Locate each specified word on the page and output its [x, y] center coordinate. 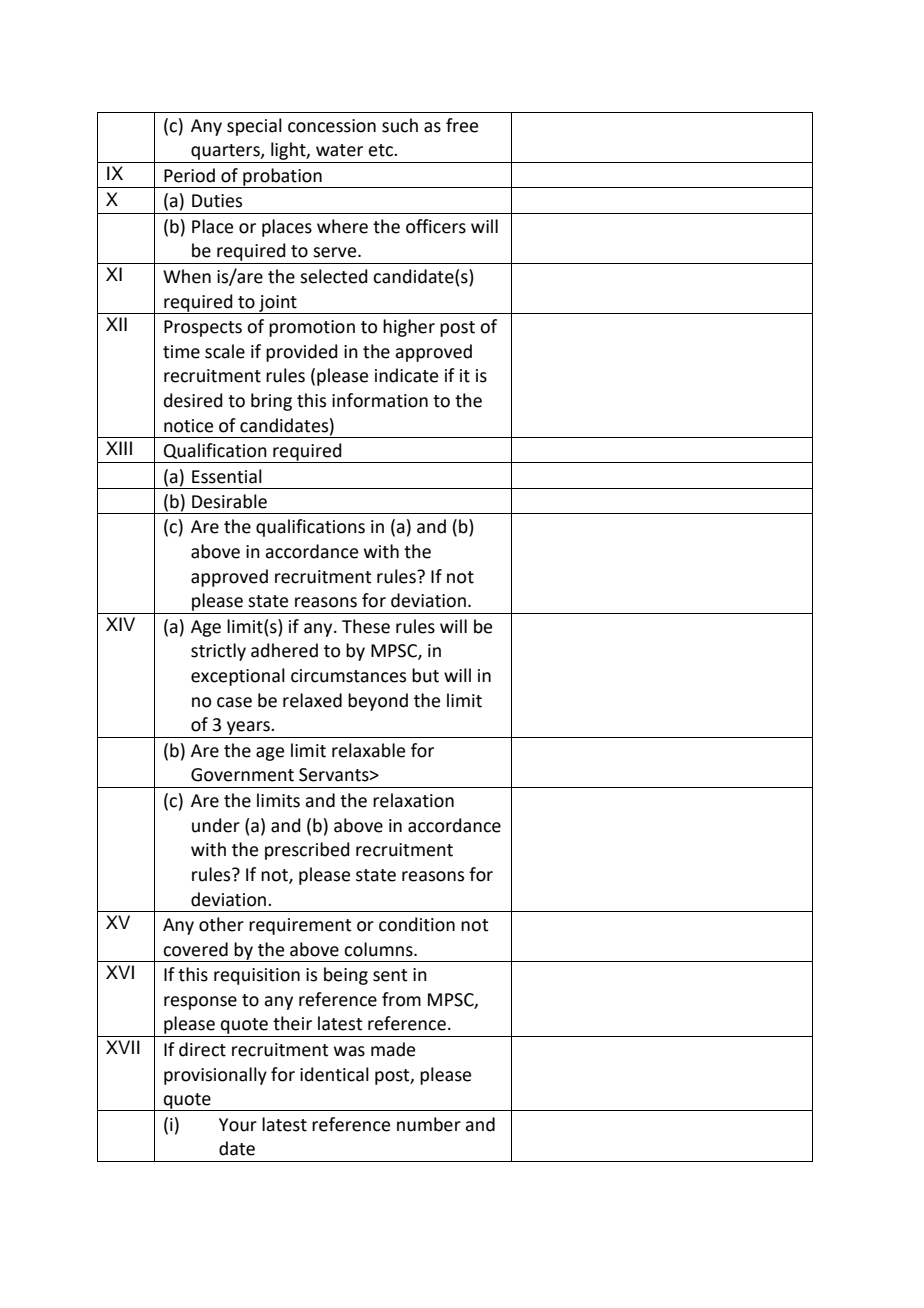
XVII [123, 1047]
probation [282, 178]
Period [189, 175]
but [425, 675]
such [400, 125]
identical [334, 1074]
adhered [284, 650]
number [429, 1124]
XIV [120, 624]
